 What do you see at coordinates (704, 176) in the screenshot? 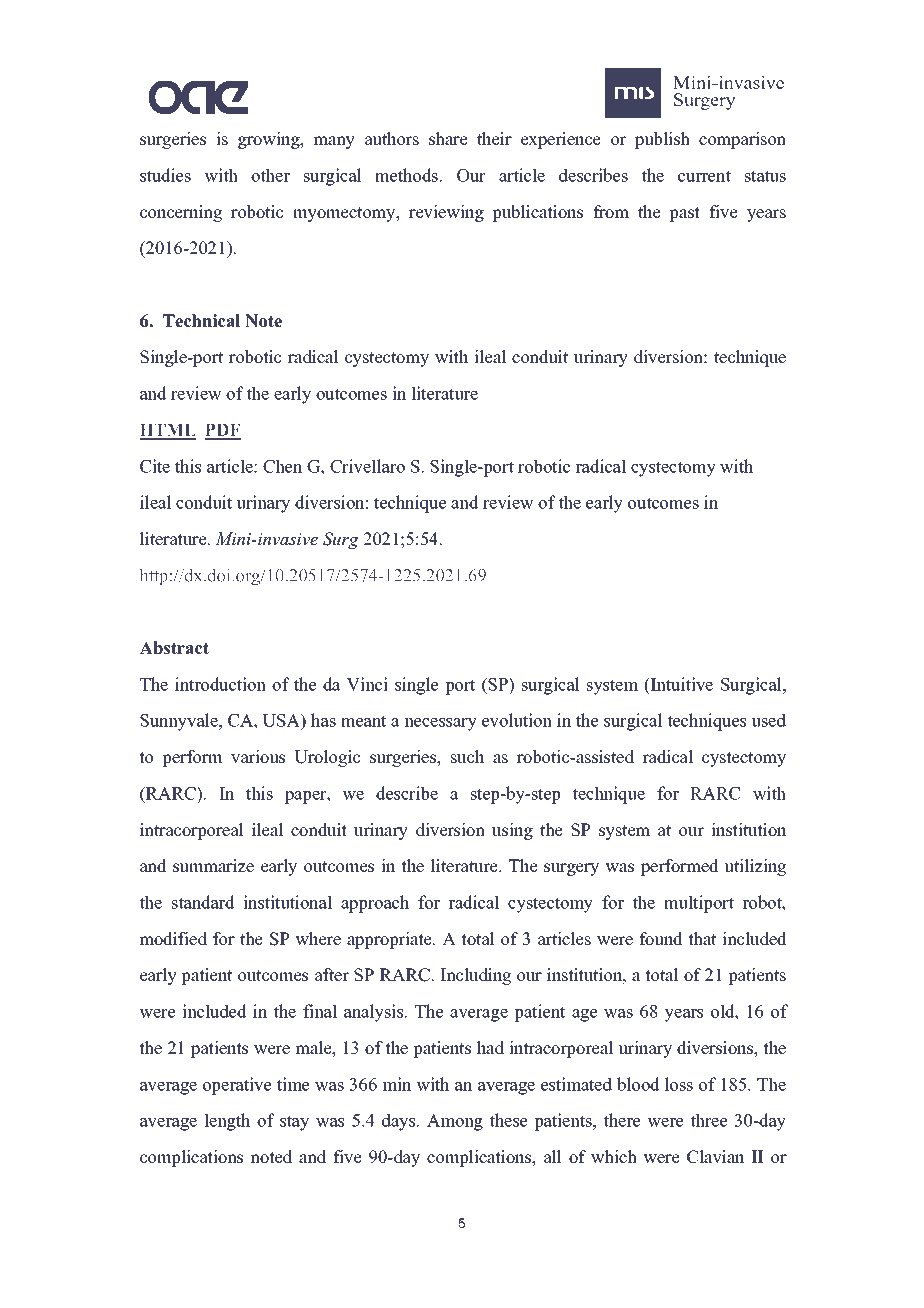
I see `current` at bounding box center [704, 176].
